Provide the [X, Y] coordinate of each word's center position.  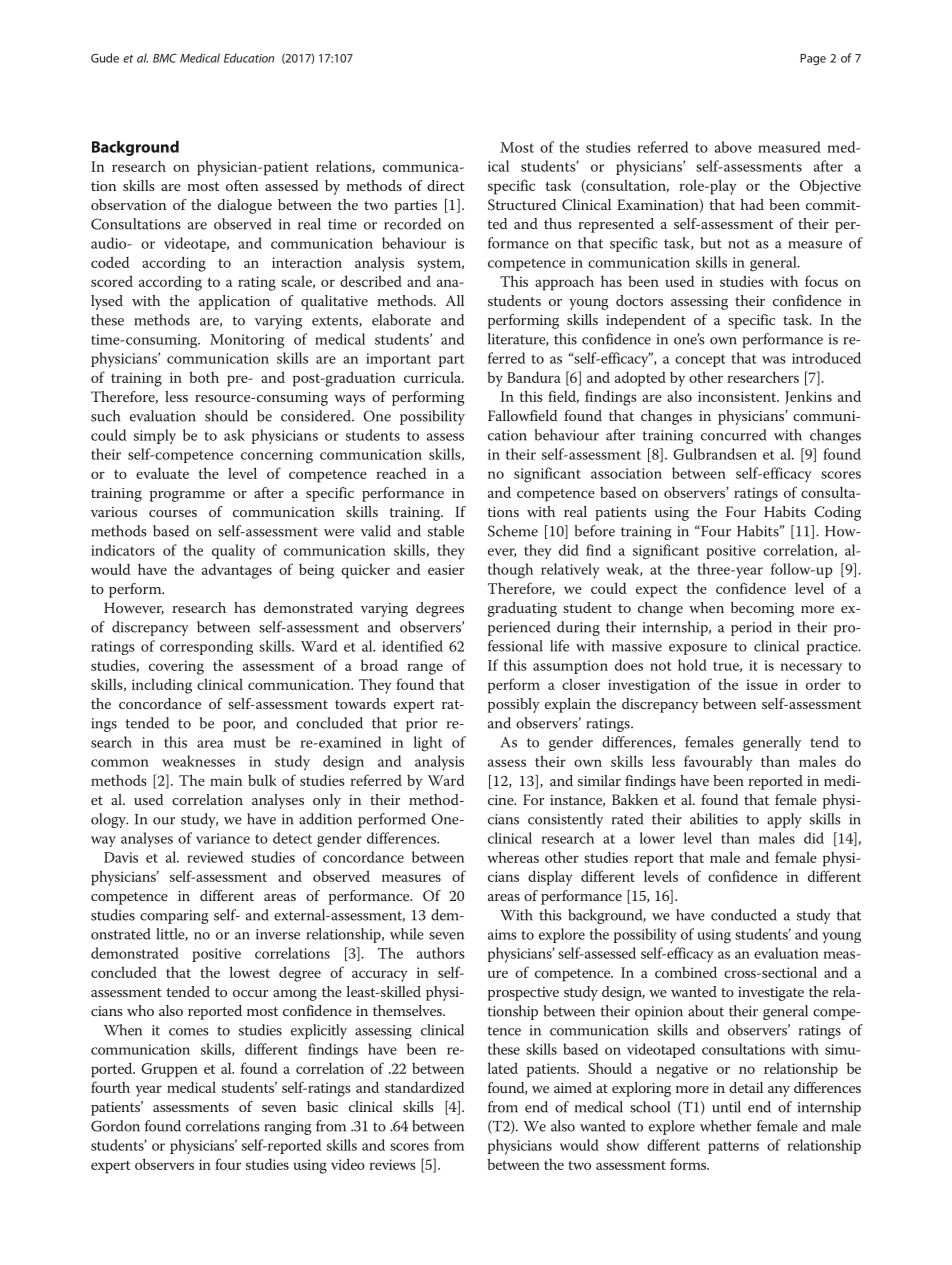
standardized [424, 1087]
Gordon [115, 1126]
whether [725, 1126]
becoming [762, 609]
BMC [165, 58]
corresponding [206, 647]
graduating [522, 609]
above [733, 147]
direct [446, 185]
